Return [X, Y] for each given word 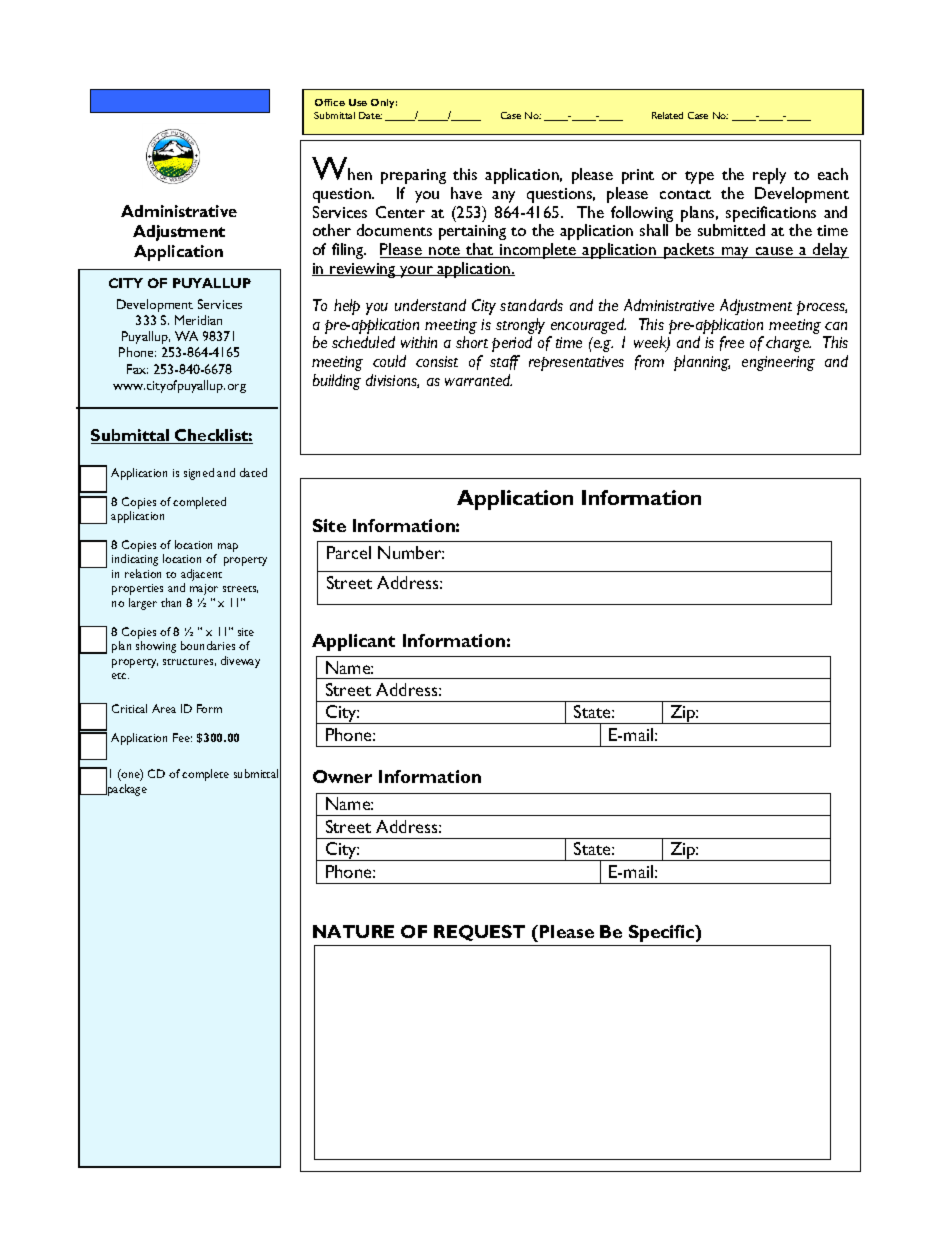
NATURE [353, 931]
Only [384, 103]
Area [164, 708]
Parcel [349, 552]
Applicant [353, 642]
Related [667, 115]
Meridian [198, 320]
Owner [342, 776]
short [472, 342]
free [732, 343]
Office [330, 102]
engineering [778, 363]
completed [199, 503]
